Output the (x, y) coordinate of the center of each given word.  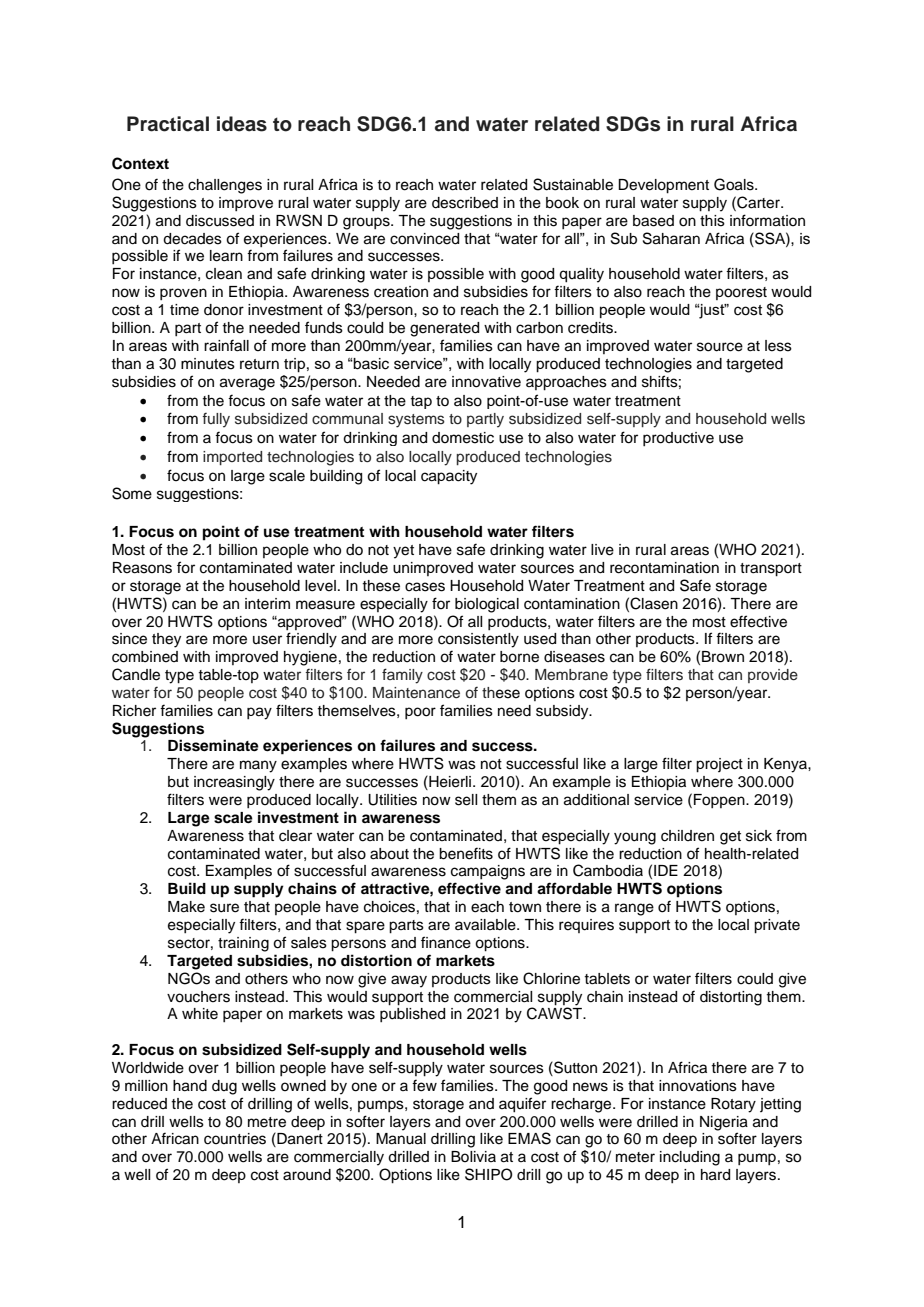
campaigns (488, 872)
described (465, 203)
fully (216, 420)
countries (235, 1139)
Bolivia (473, 1156)
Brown (723, 657)
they (166, 640)
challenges (225, 186)
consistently (478, 640)
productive (678, 439)
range (634, 909)
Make (186, 907)
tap (421, 402)
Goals (735, 184)
